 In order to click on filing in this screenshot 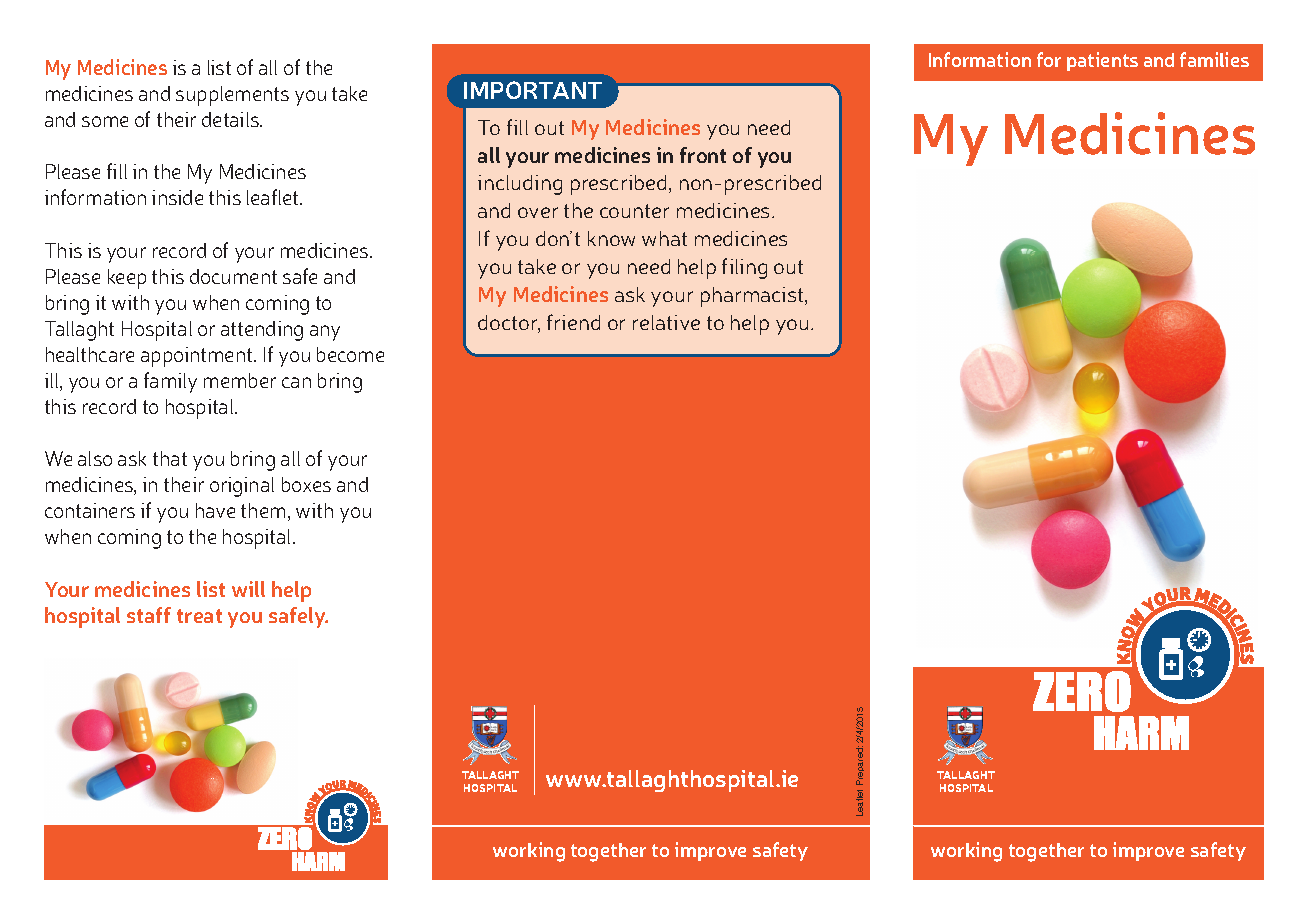, I will do `click(744, 268)`.
